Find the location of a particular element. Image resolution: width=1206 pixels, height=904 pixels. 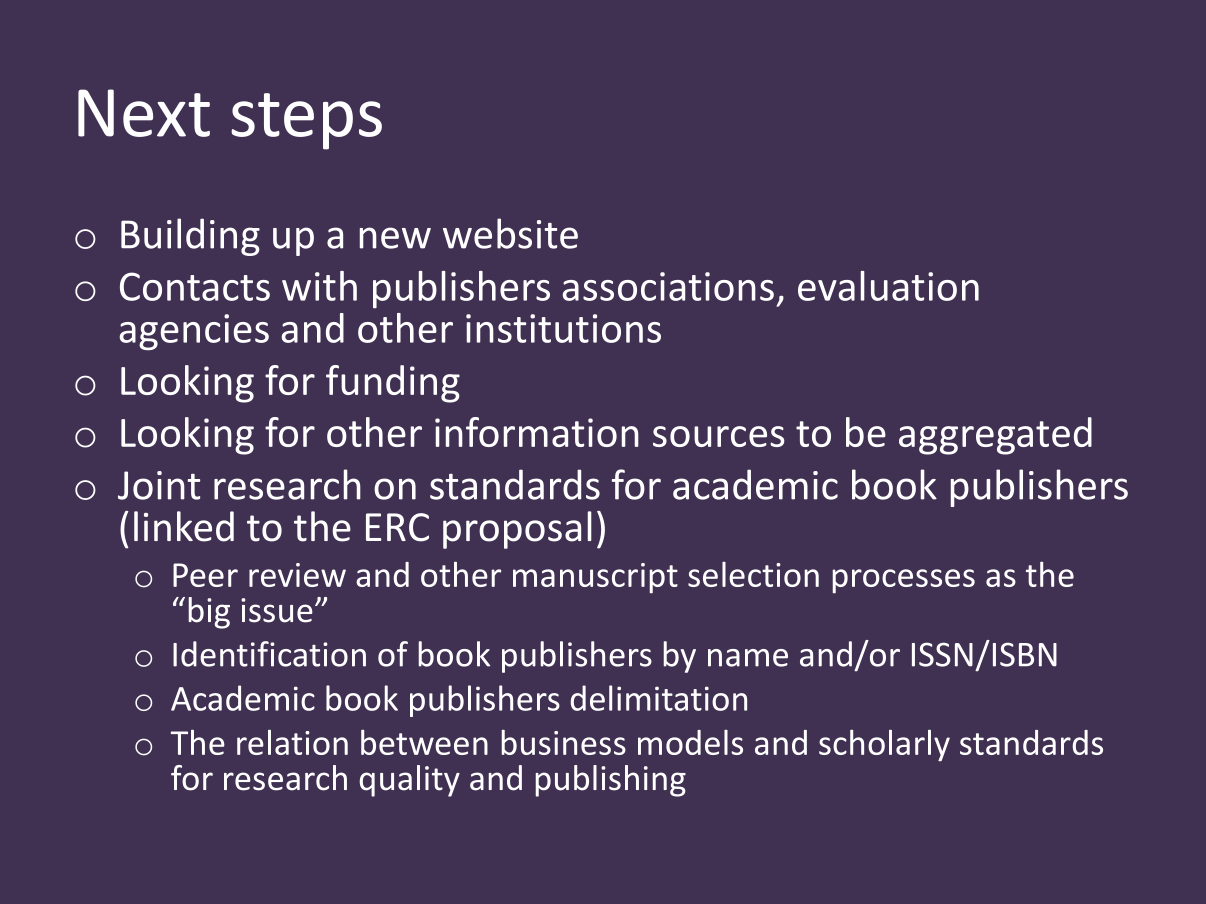

relation is located at coordinates (292, 742).
